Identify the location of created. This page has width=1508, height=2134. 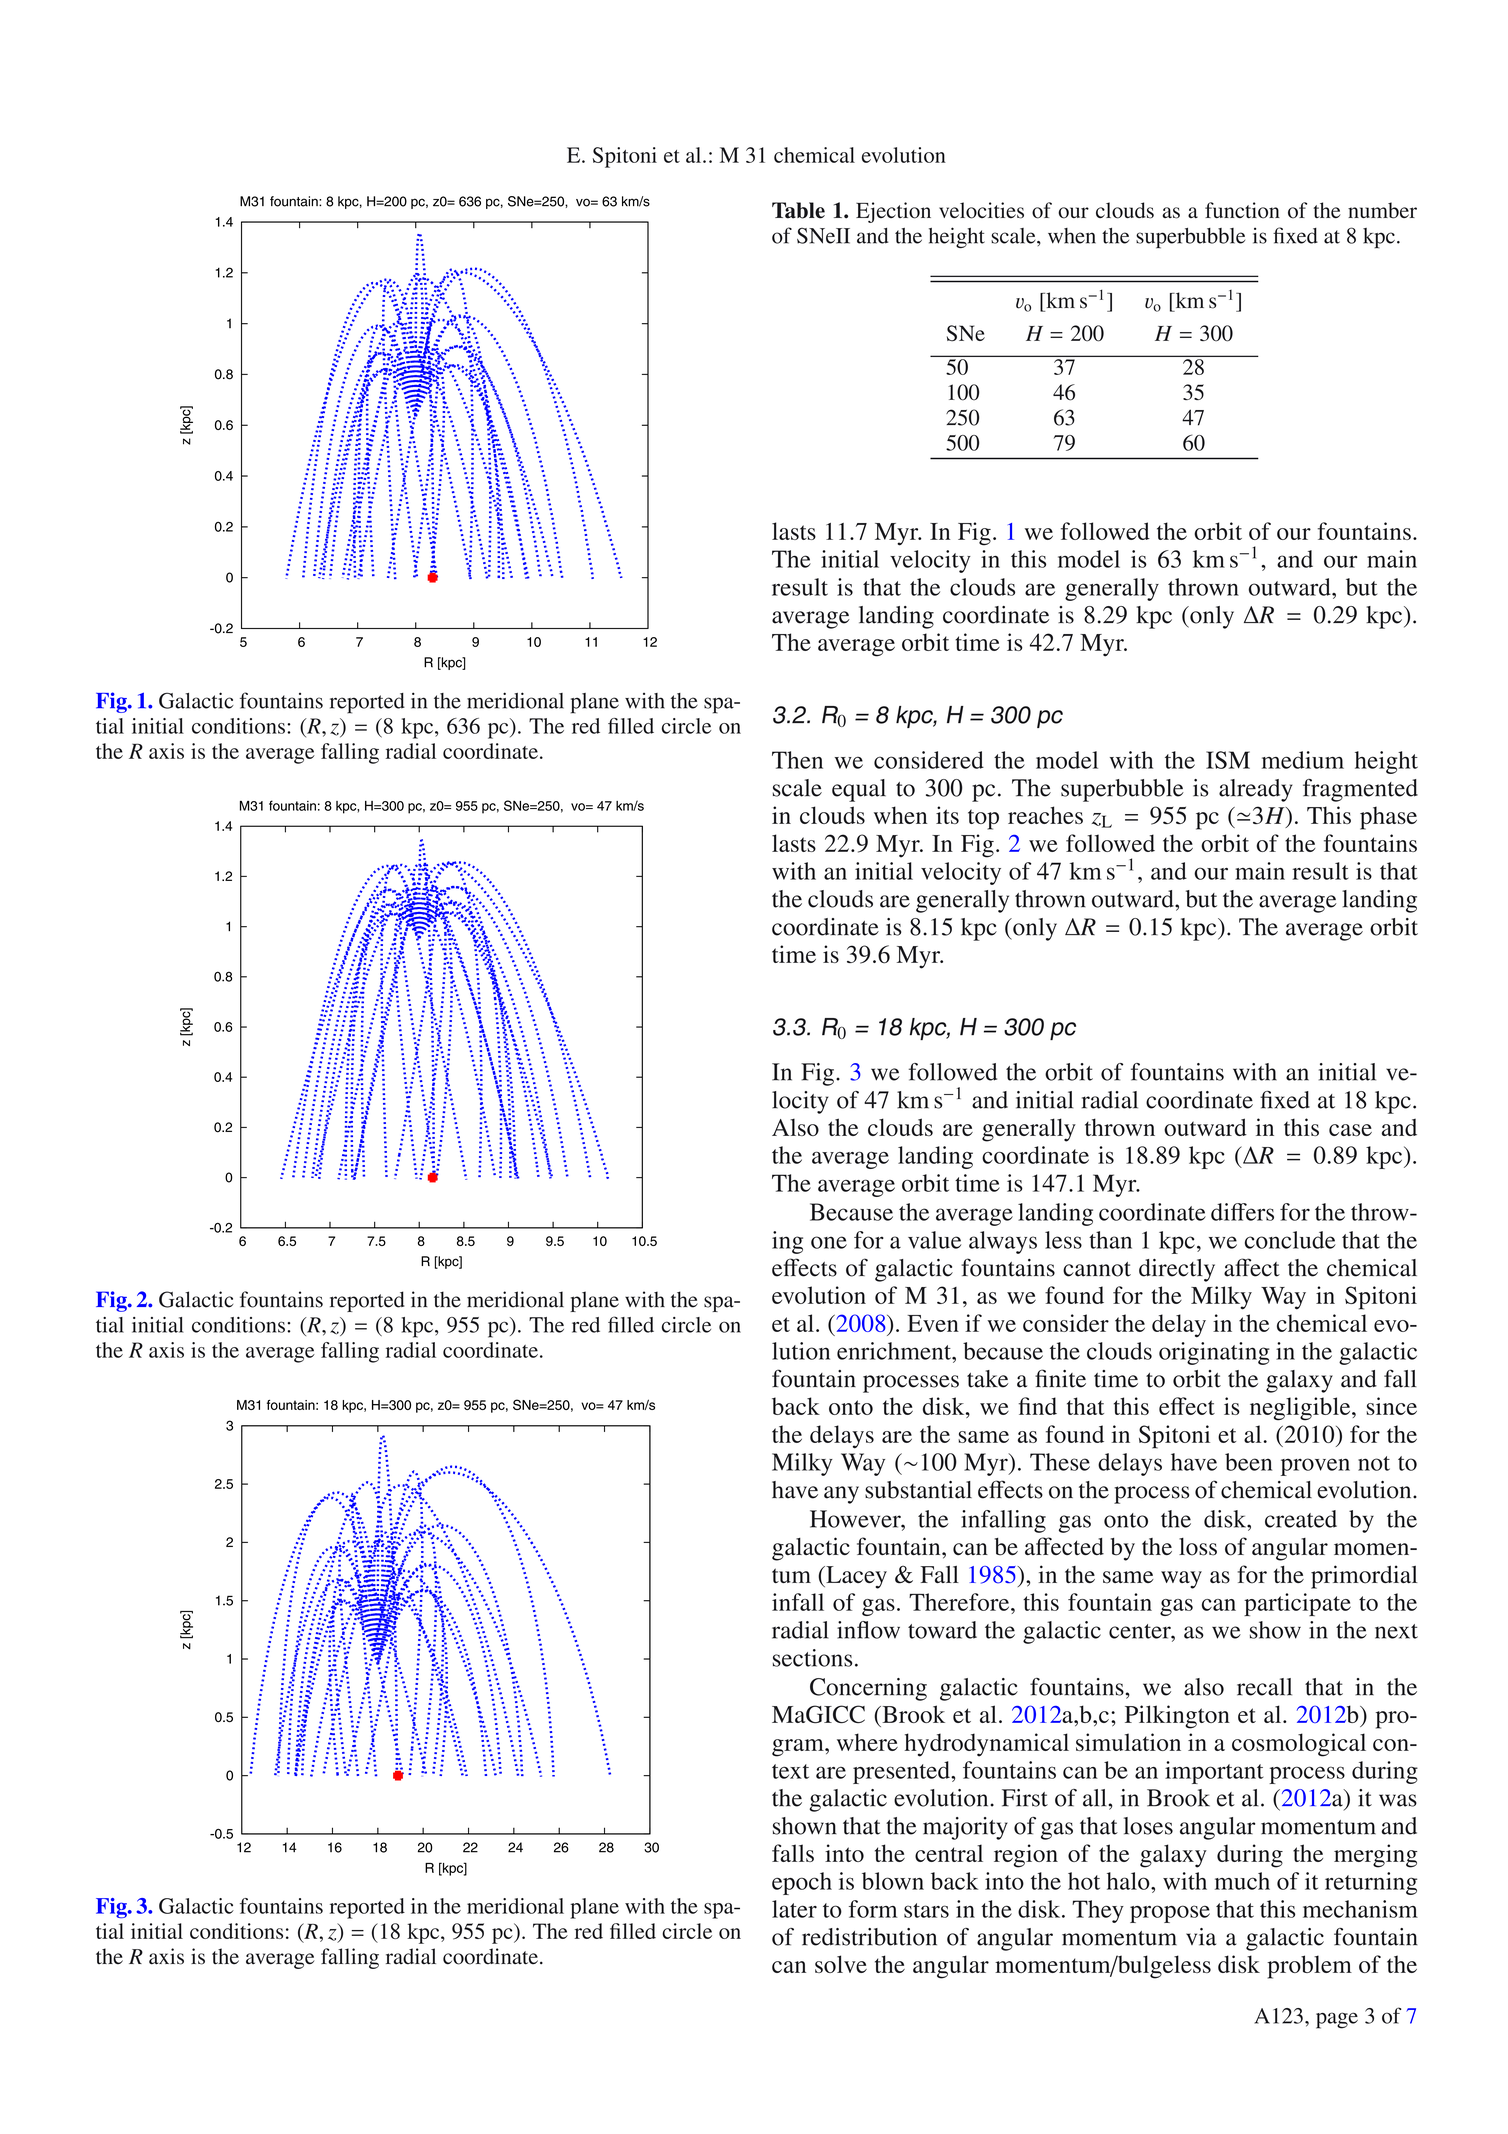
(1301, 1519).
